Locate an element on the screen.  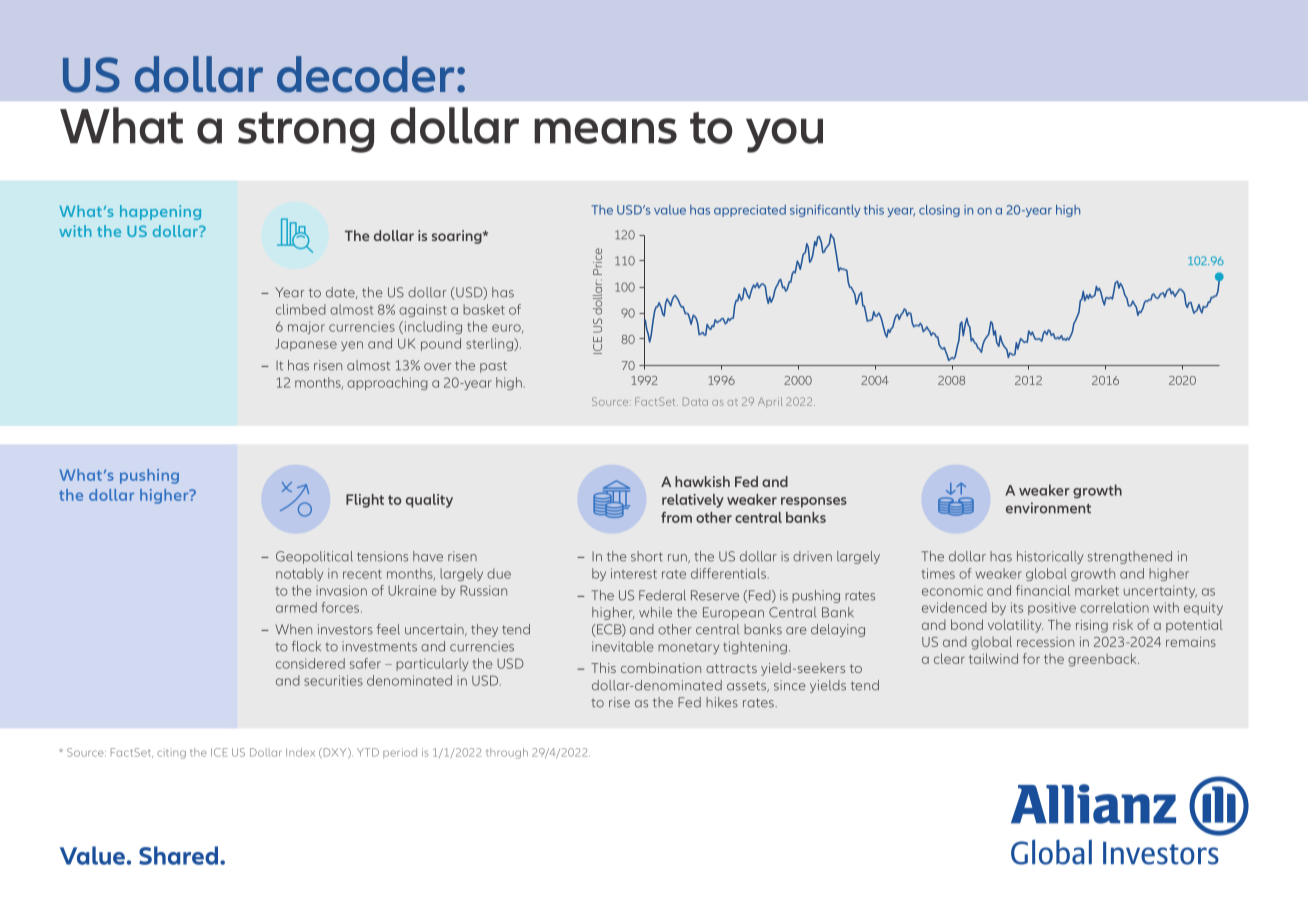
means is located at coordinates (605, 131).
